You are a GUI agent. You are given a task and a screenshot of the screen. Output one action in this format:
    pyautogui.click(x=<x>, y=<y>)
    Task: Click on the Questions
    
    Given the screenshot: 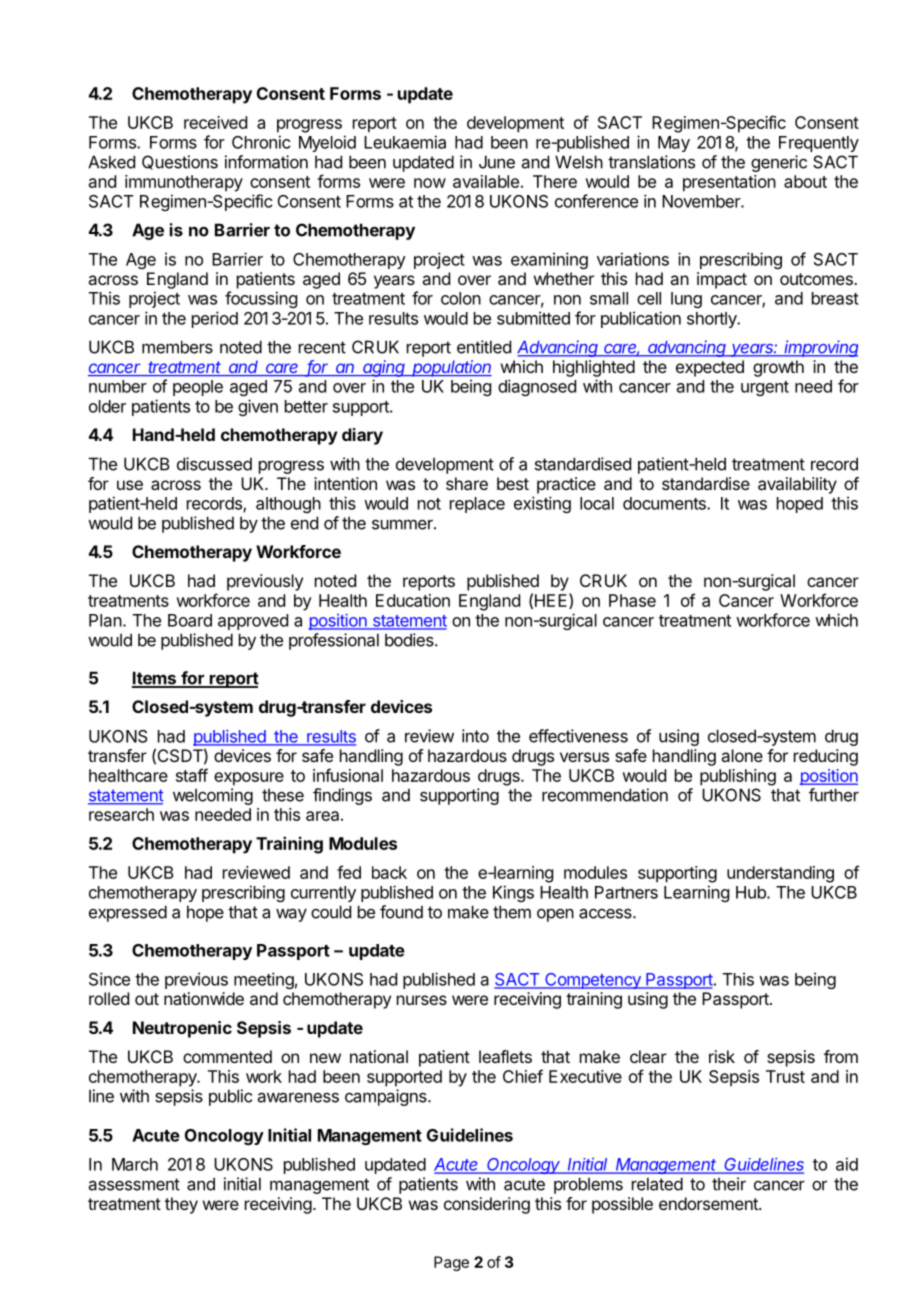 What is the action you would take?
    pyautogui.click(x=180, y=162)
